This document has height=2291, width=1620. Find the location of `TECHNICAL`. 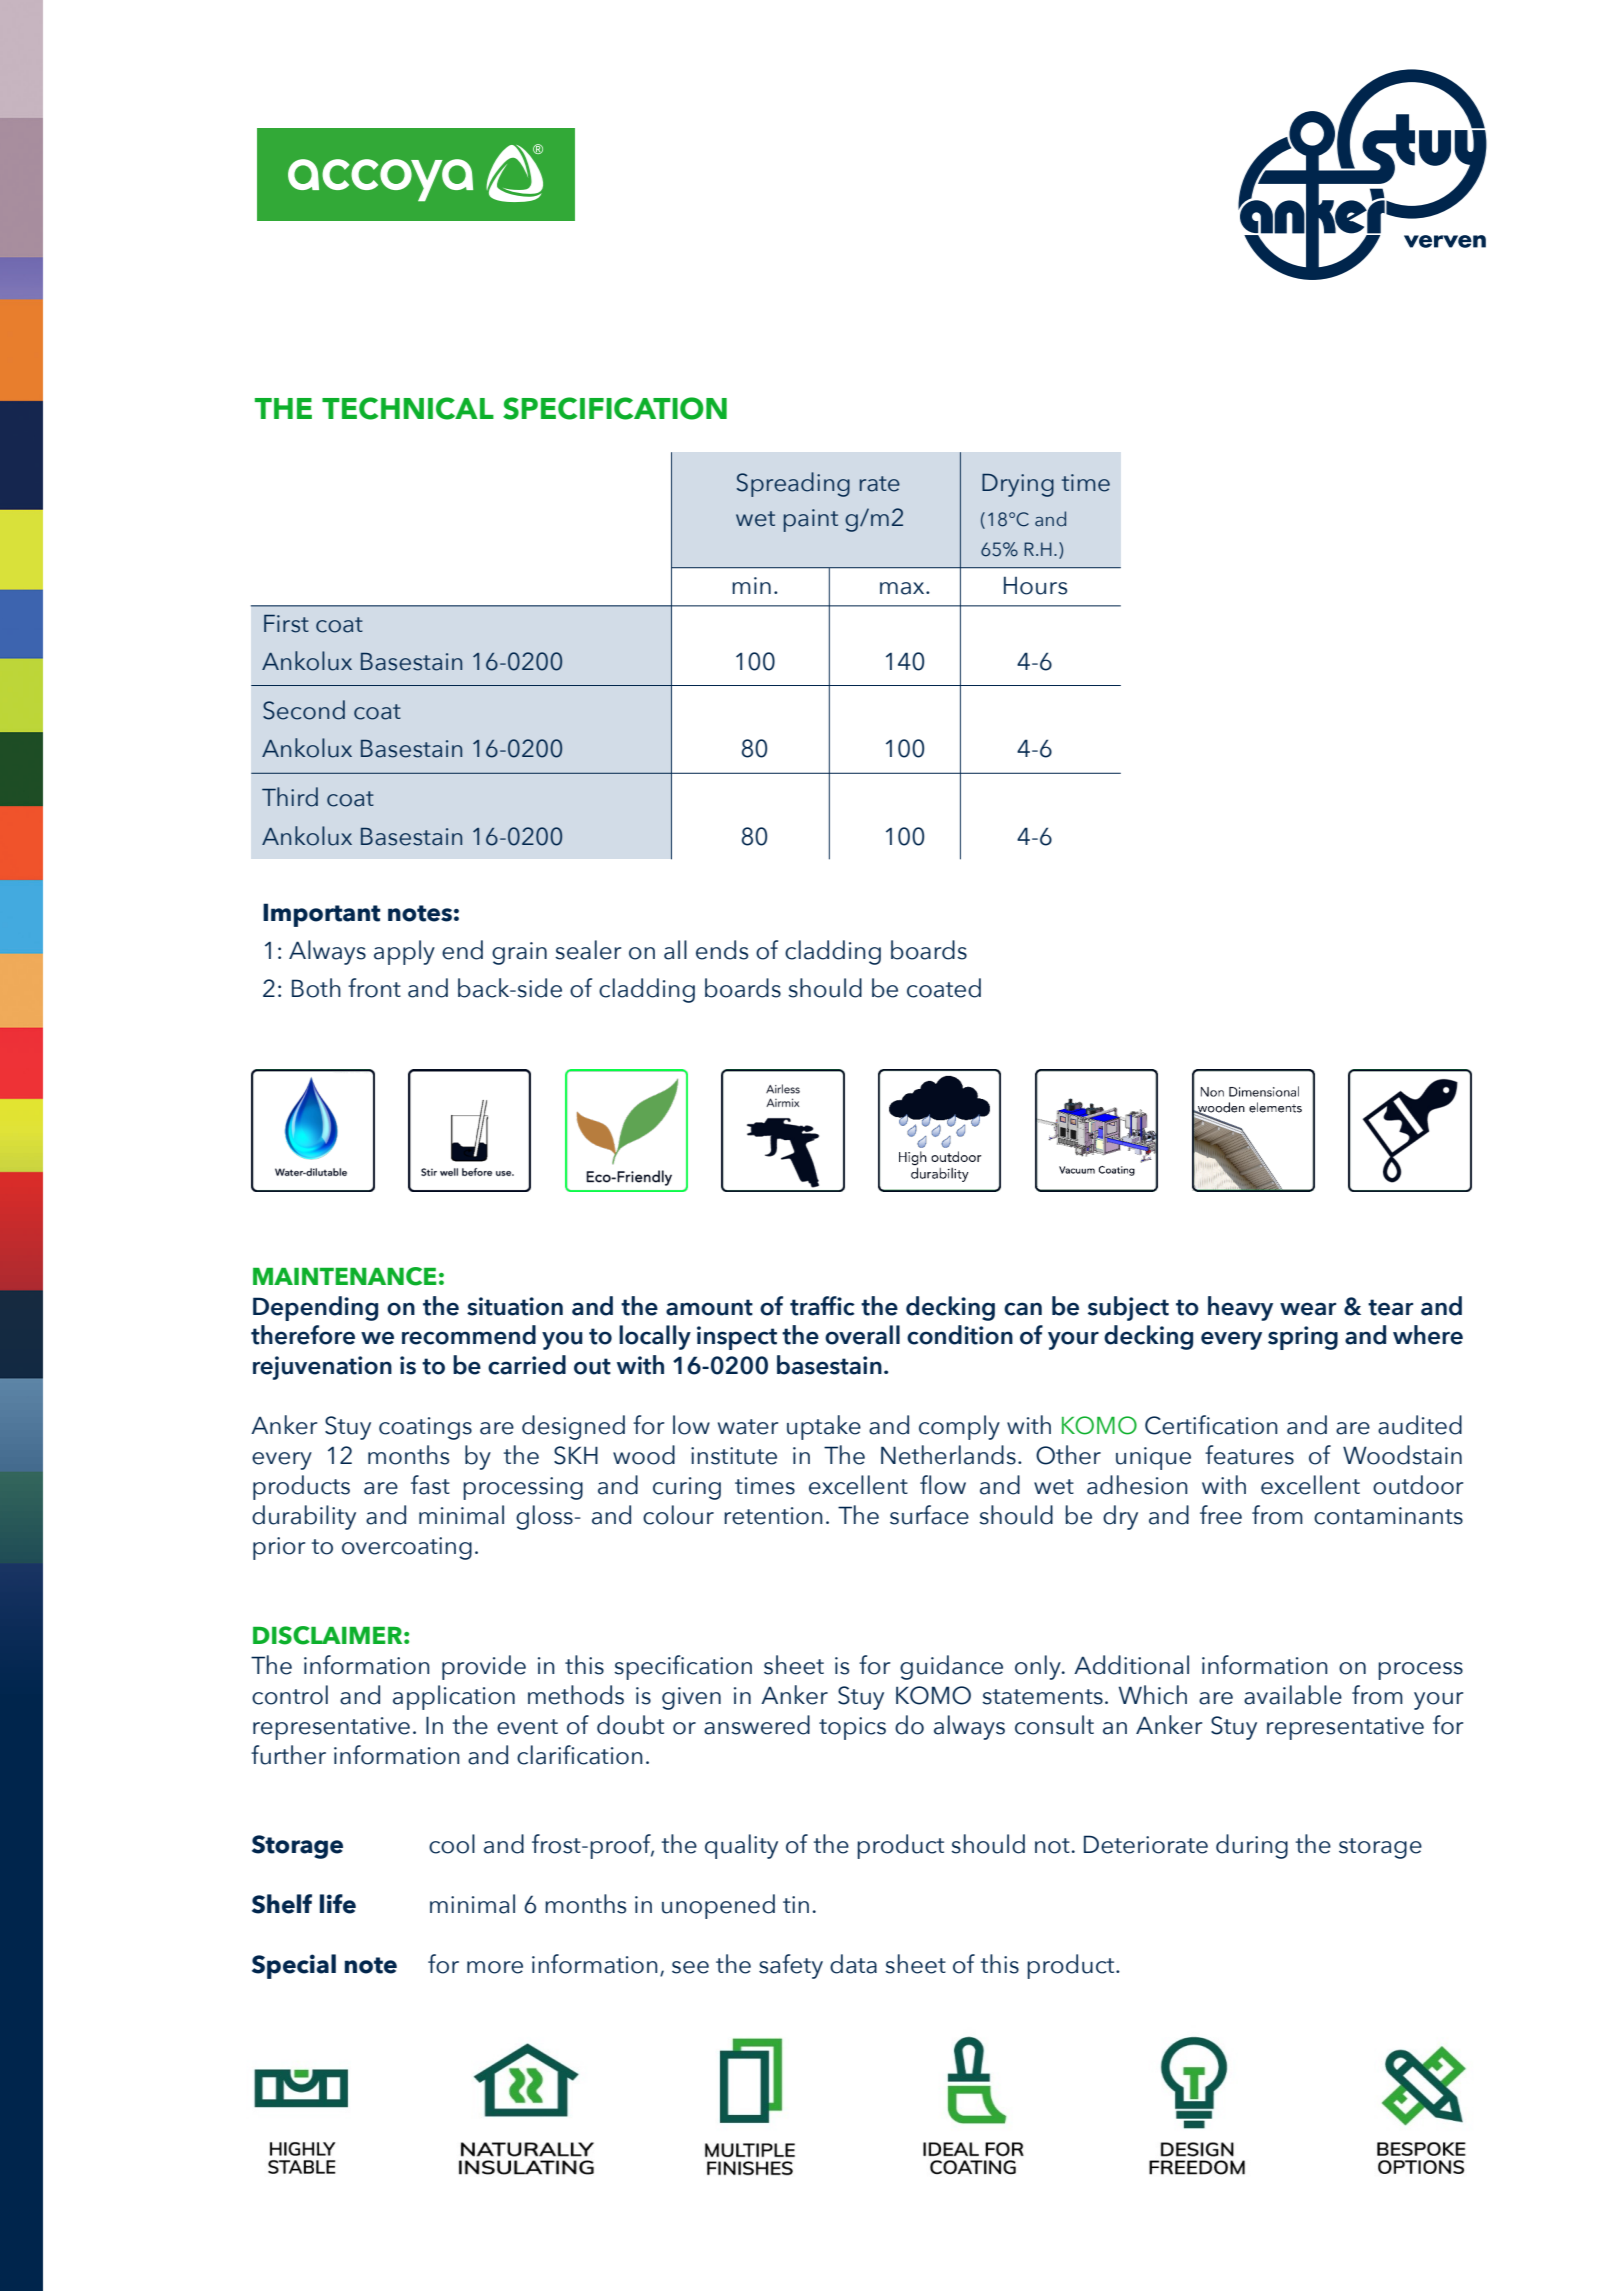

TECHNICAL is located at coordinates (408, 408).
